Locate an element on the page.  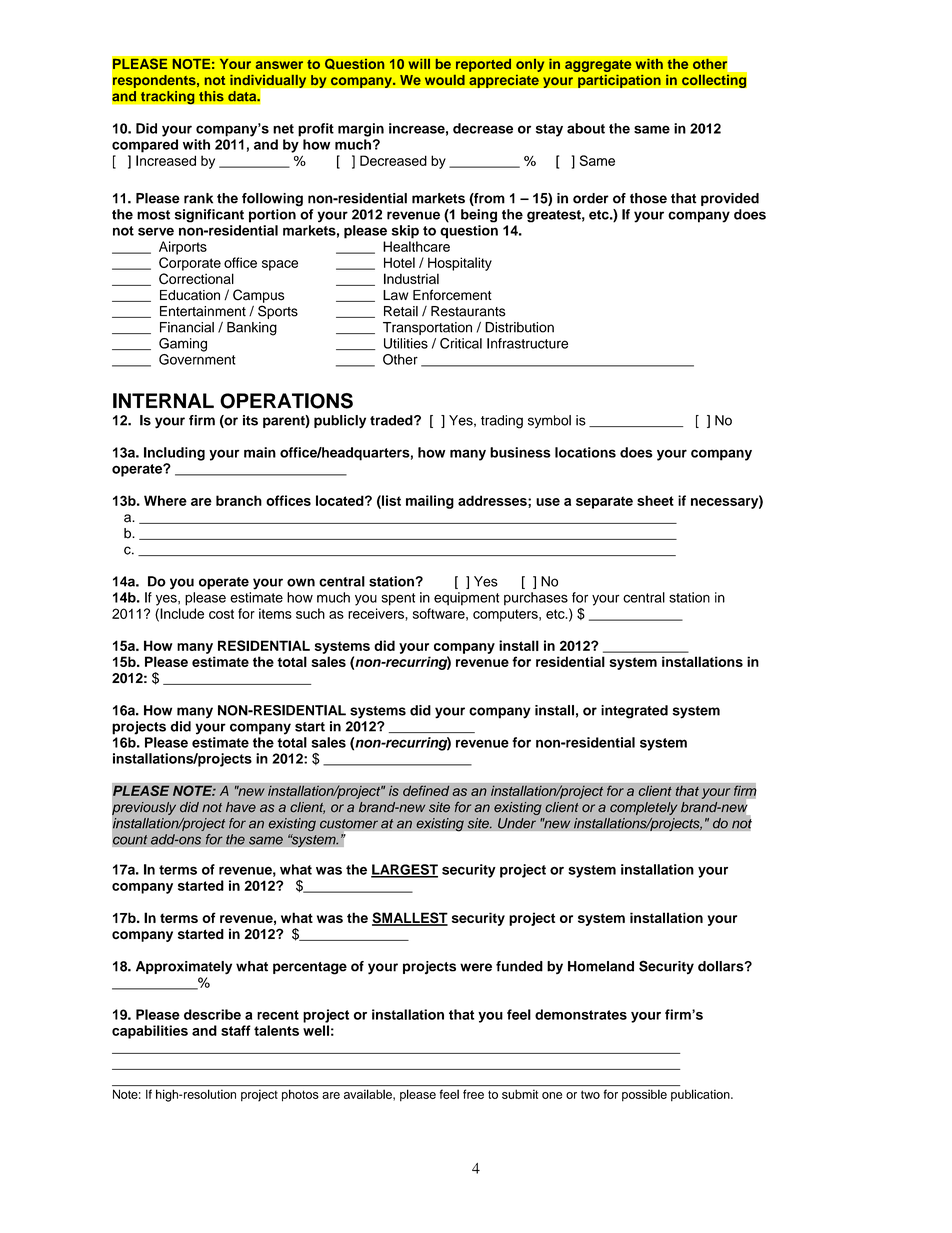
tracking is located at coordinates (167, 97).
